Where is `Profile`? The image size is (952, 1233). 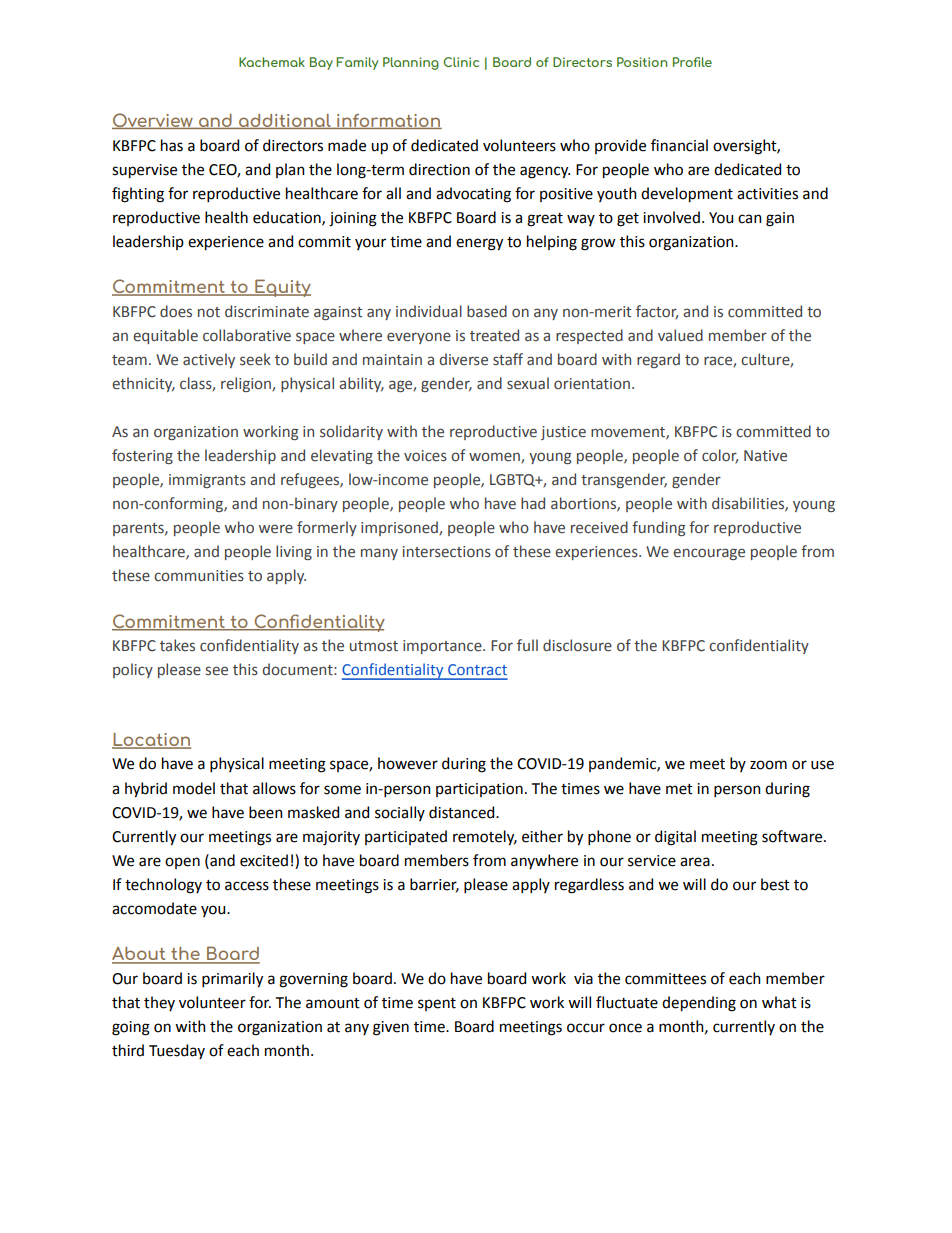
Profile is located at coordinates (692, 62).
